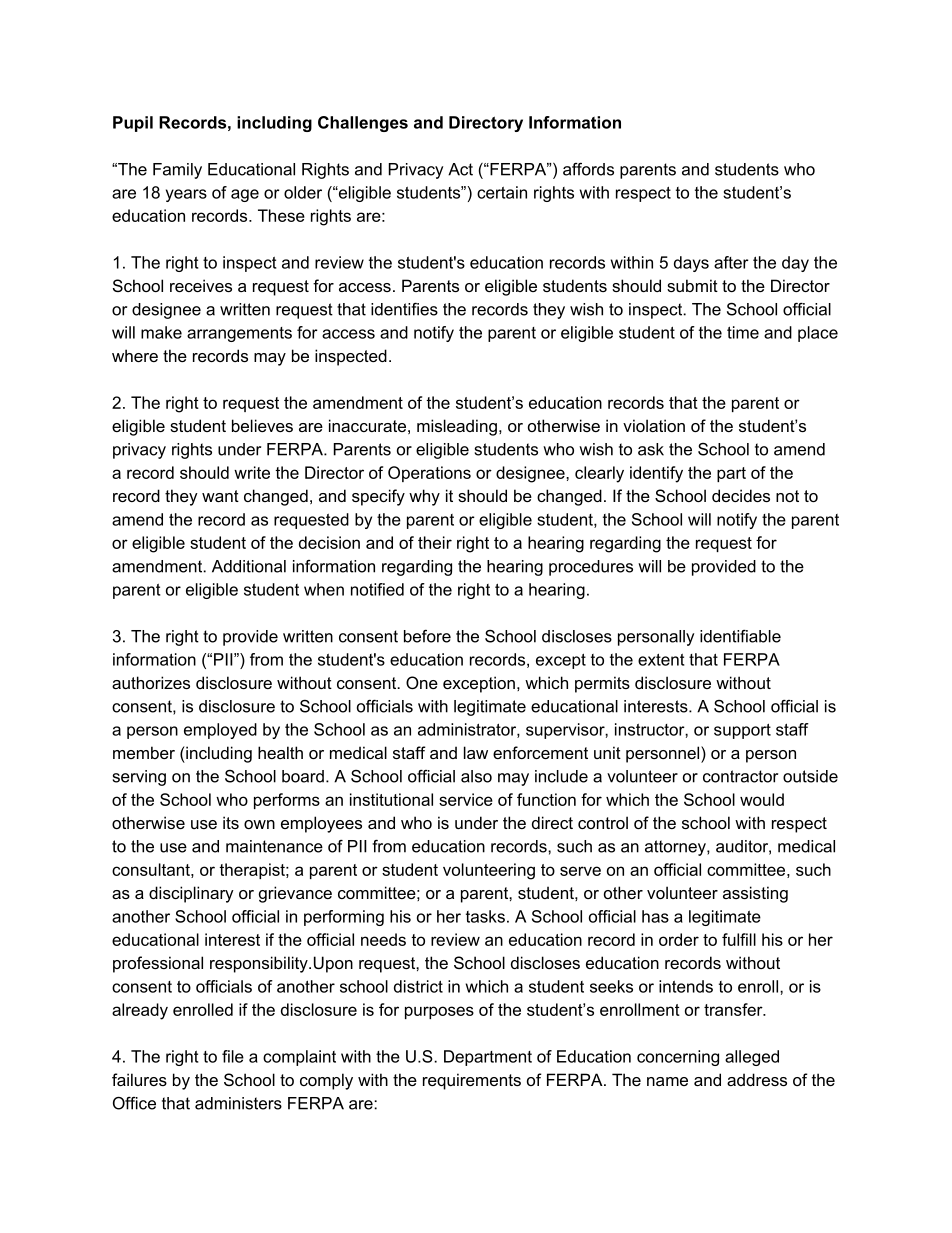  What do you see at coordinates (457, 427) in the document?
I see `misleading` at bounding box center [457, 427].
